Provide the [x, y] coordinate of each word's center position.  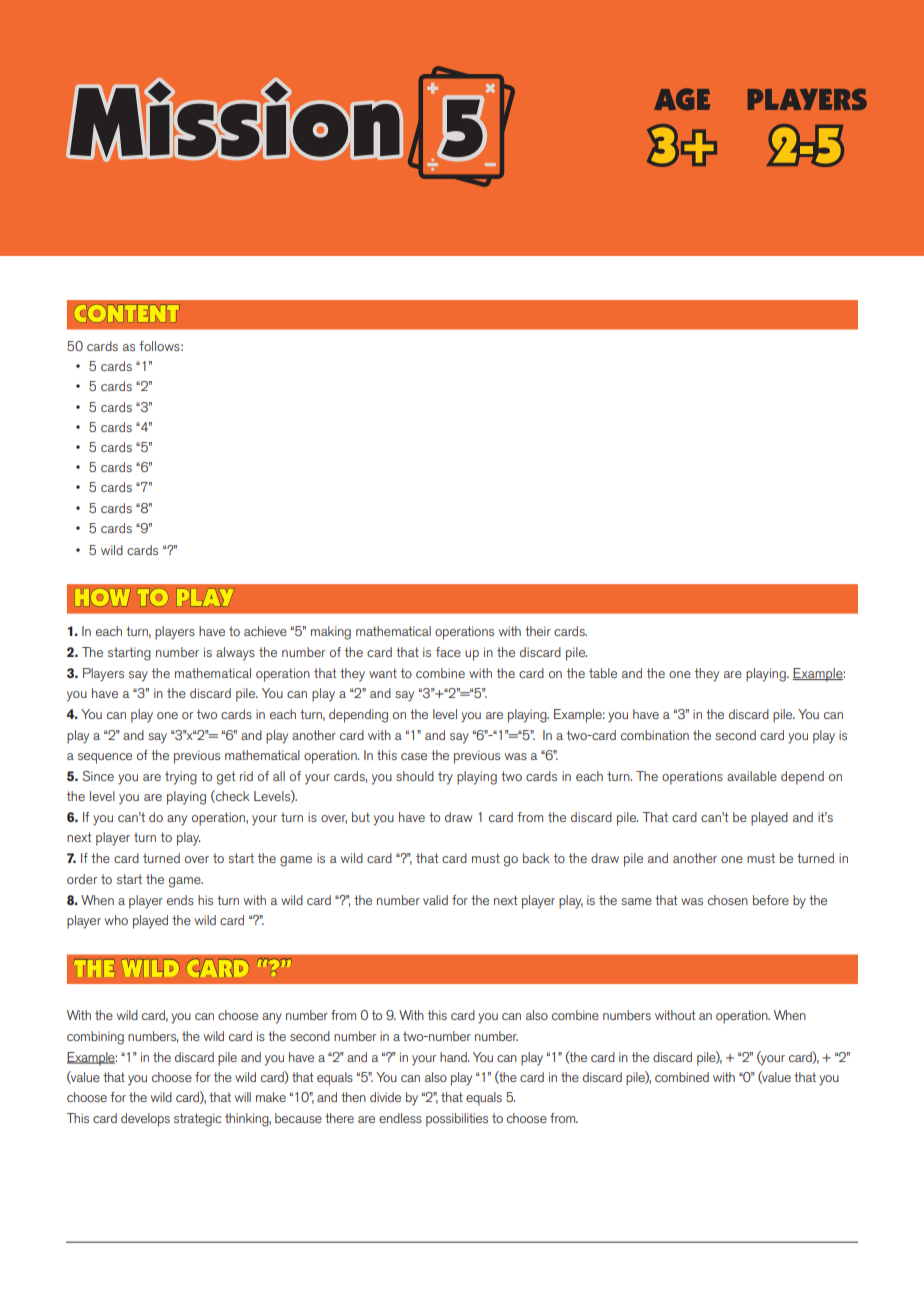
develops [145, 1120]
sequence [105, 758]
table [603, 673]
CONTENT [129, 313]
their [538, 631]
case [414, 756]
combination [655, 735]
